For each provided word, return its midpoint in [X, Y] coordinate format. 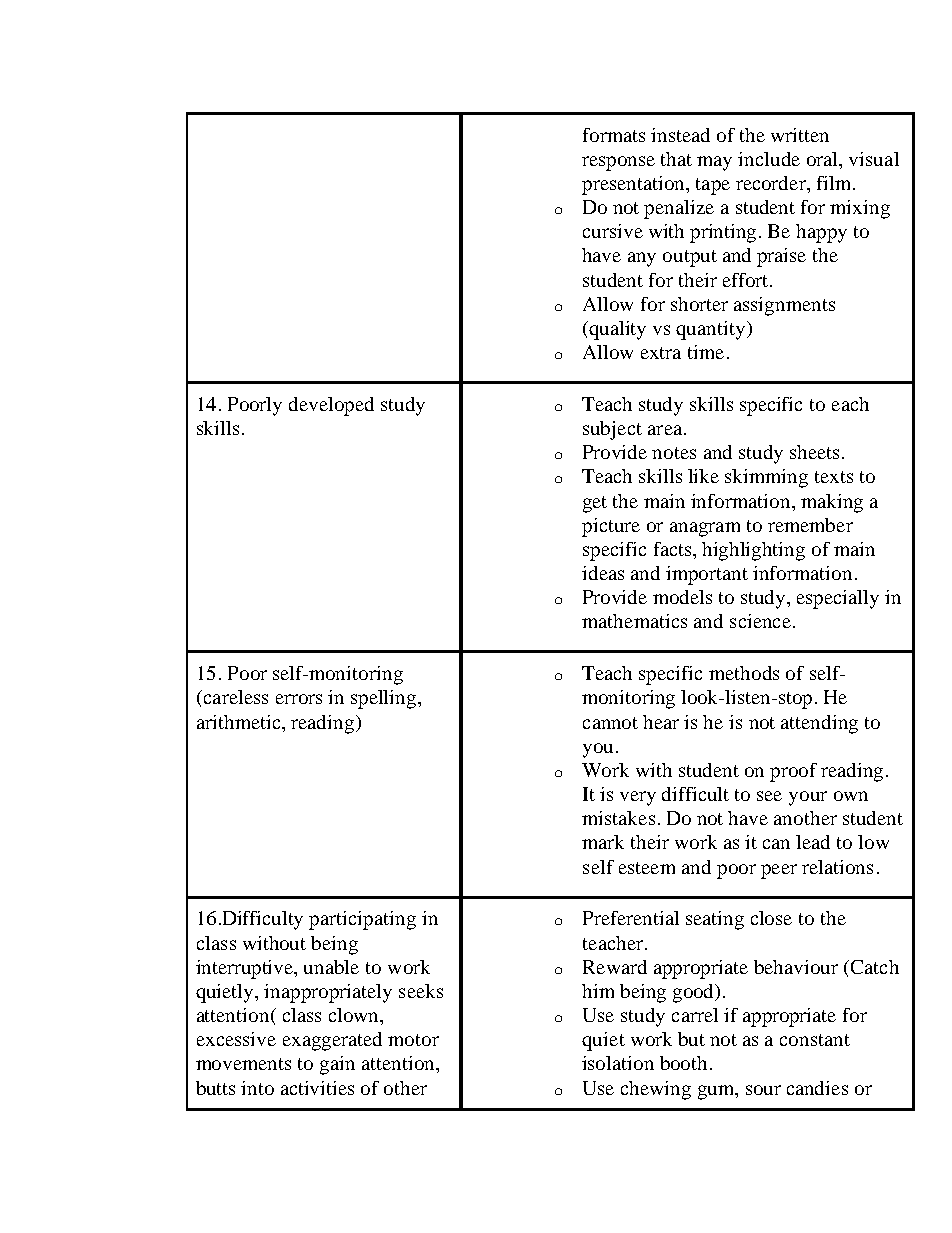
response [618, 163]
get [595, 504]
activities [317, 1088]
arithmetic [240, 722]
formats [614, 135]
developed [331, 406]
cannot [610, 723]
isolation [618, 1063]
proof [793, 772]
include [769, 159]
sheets [814, 452]
